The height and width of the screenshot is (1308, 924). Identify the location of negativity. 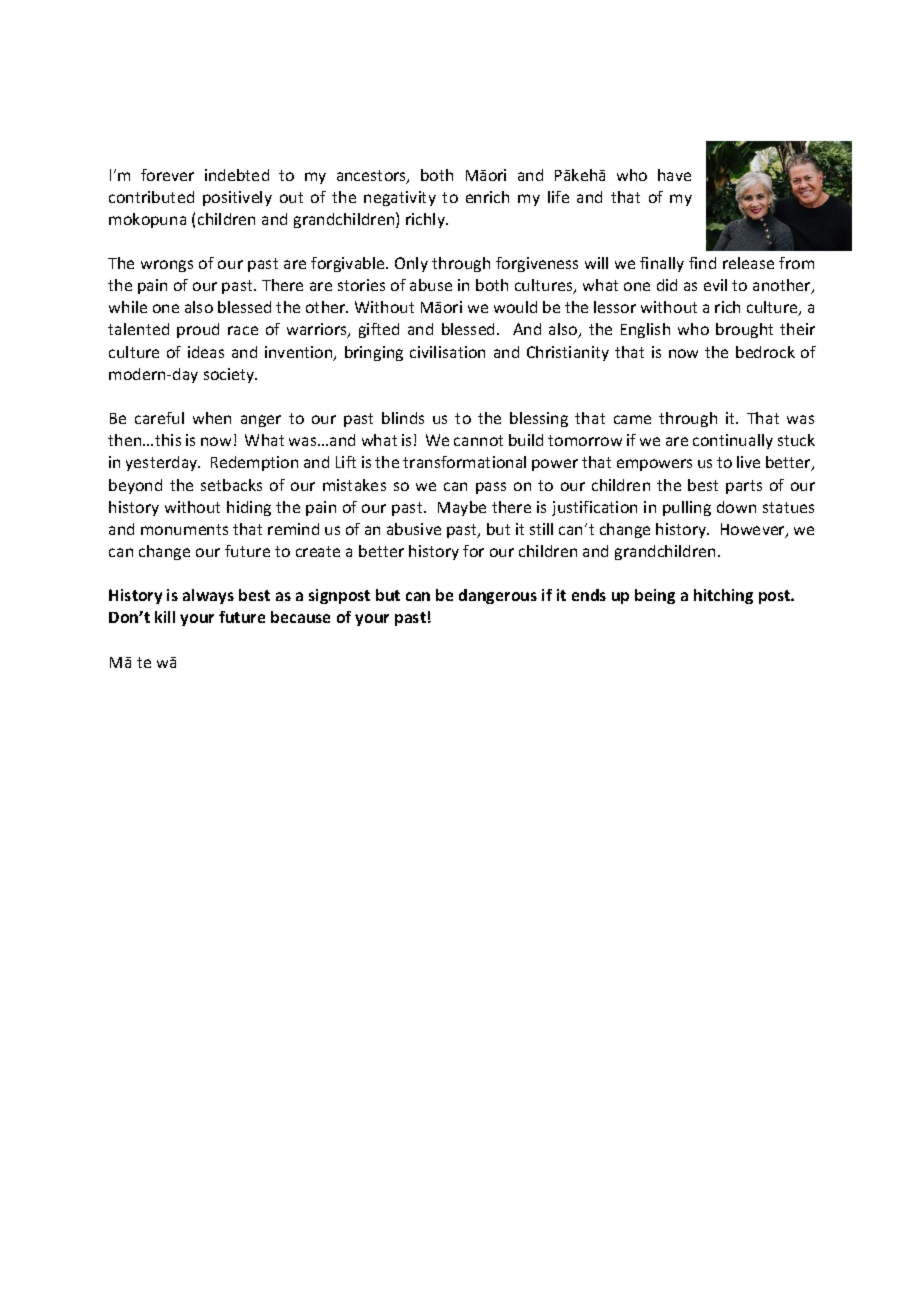
(400, 198).
